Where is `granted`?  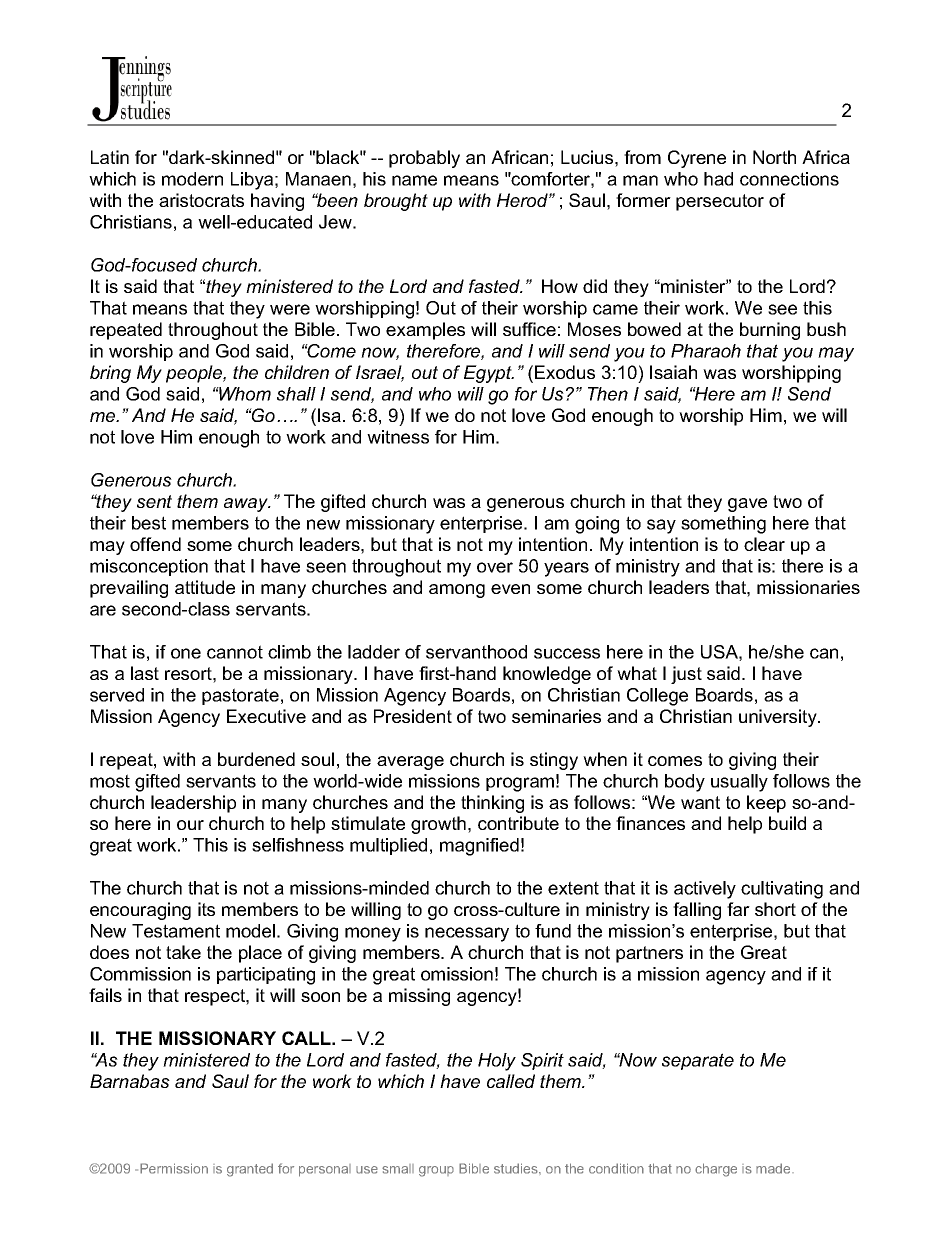 granted is located at coordinates (250, 1170).
